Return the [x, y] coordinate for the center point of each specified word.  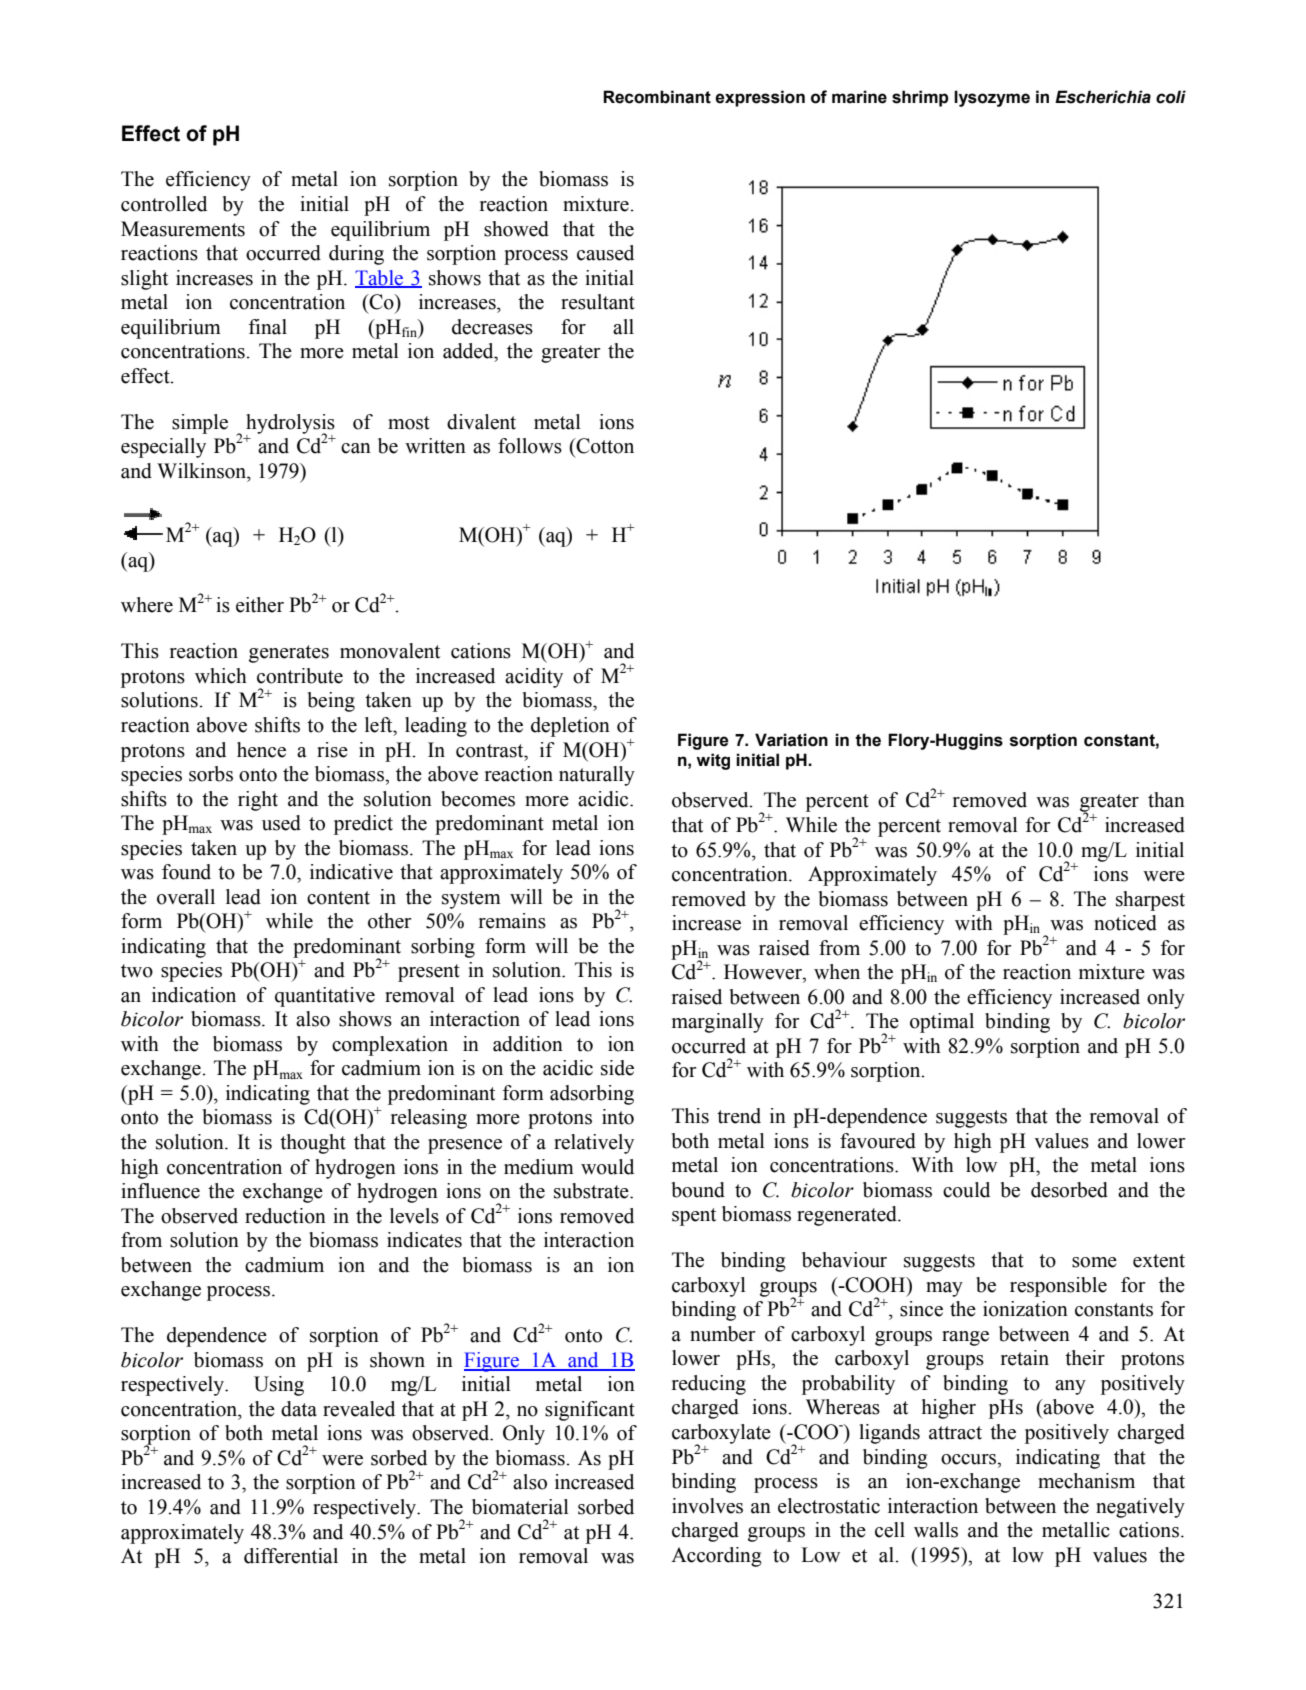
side [617, 1068]
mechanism [1086, 1481]
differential [291, 1556]
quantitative [325, 997]
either [260, 605]
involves [707, 1506]
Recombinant [657, 97]
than [1166, 800]
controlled [164, 204]
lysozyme [992, 98]
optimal [942, 1023]
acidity [534, 678]
